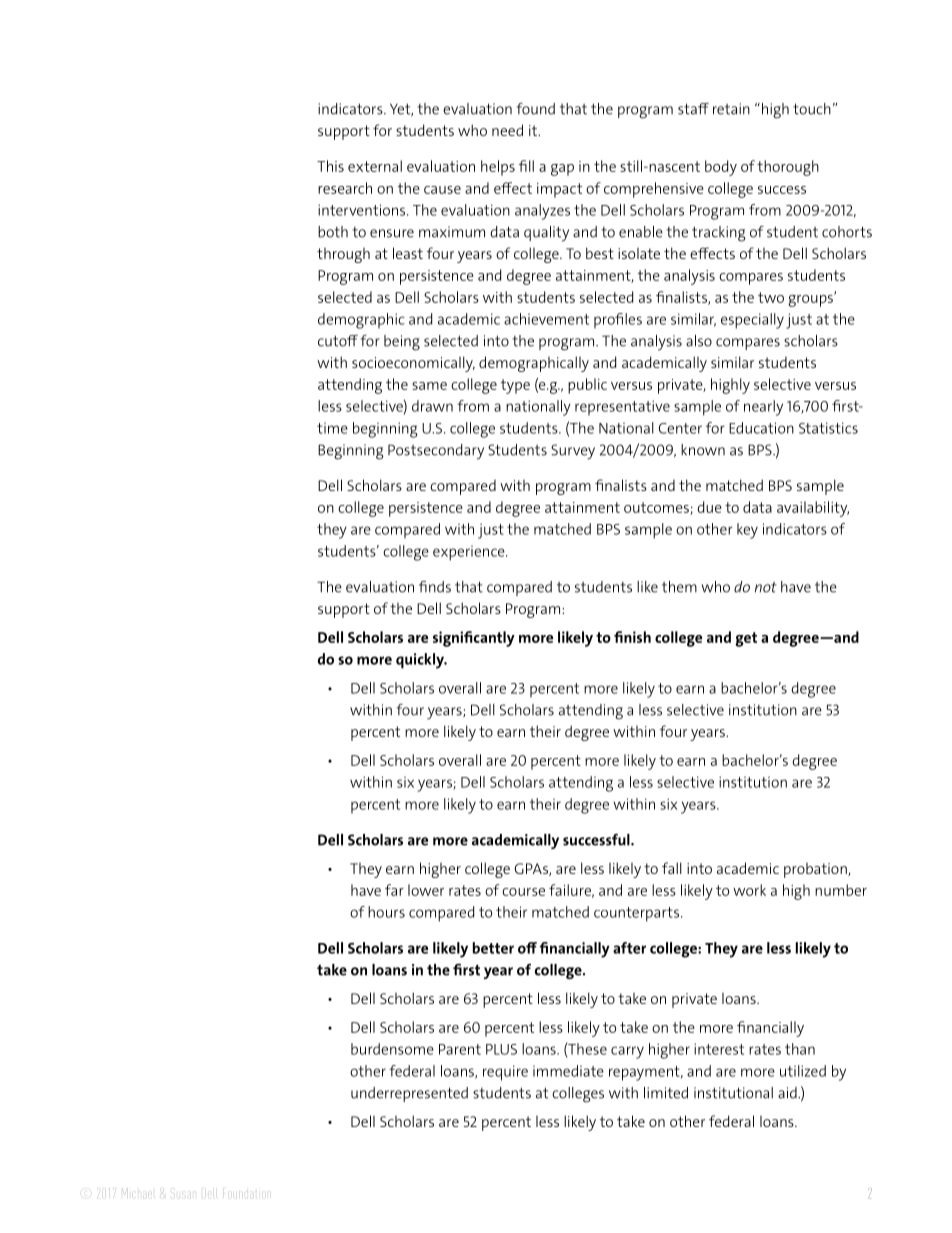  I want to click on thorough, so click(788, 168).
